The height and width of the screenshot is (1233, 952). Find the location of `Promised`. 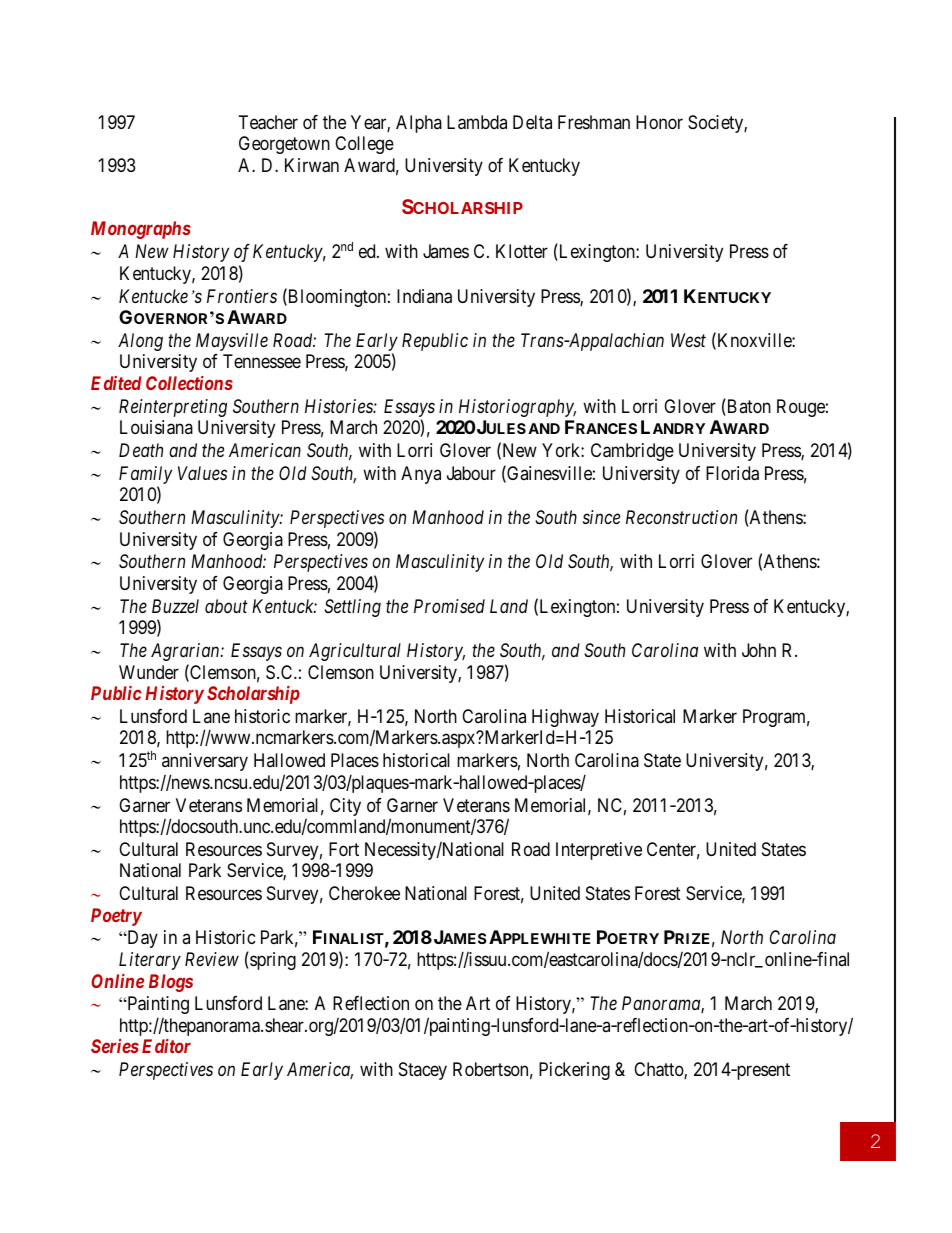

Promised is located at coordinates (449, 606).
